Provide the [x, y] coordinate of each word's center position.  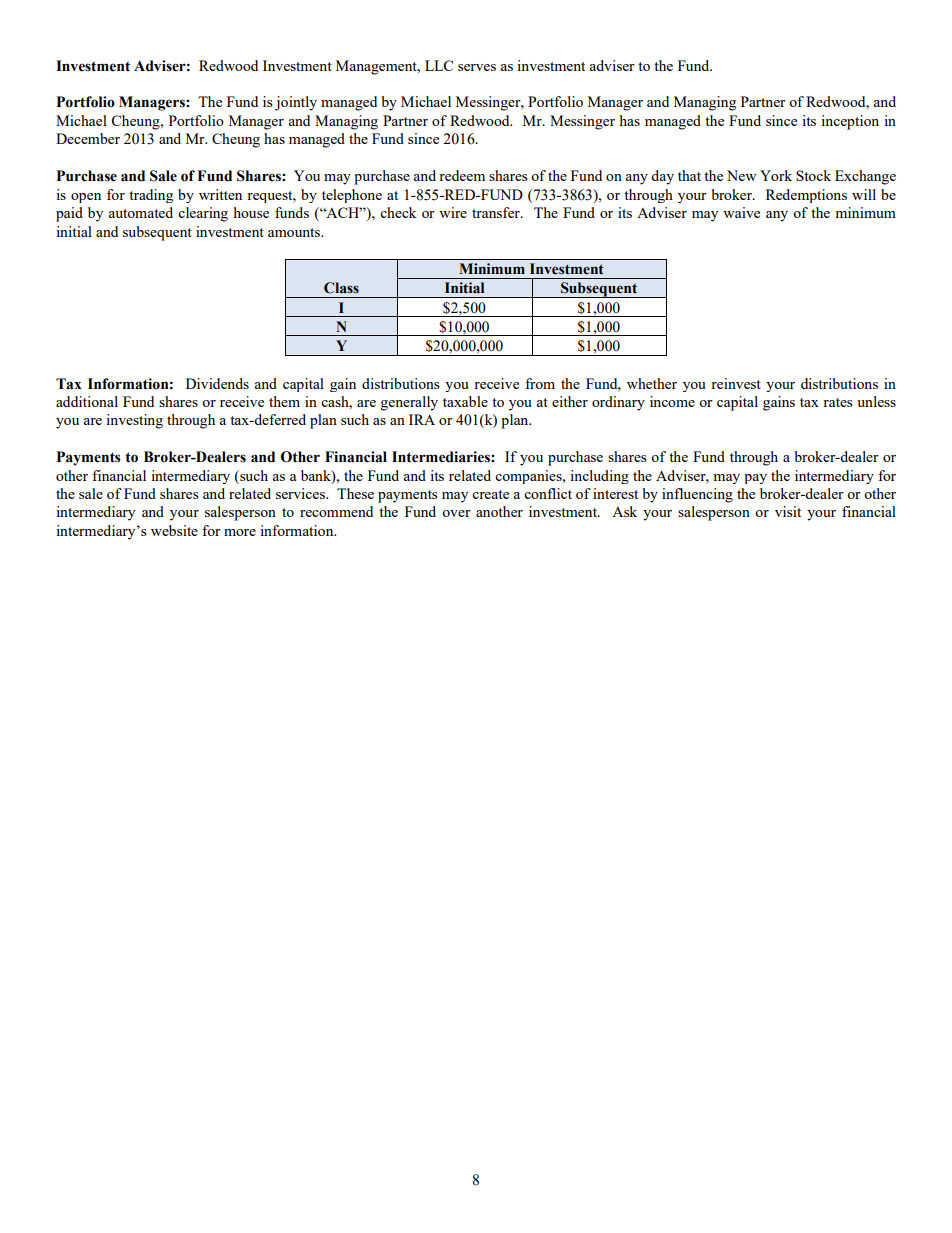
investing [134, 421]
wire [453, 212]
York [776, 175]
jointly [296, 103]
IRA [422, 419]
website [174, 530]
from [540, 383]
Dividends [217, 383]
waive [741, 212]
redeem [462, 175]
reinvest [736, 383]
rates [837, 402]
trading [151, 196]
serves [477, 67]
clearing [203, 214]
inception [850, 122]
